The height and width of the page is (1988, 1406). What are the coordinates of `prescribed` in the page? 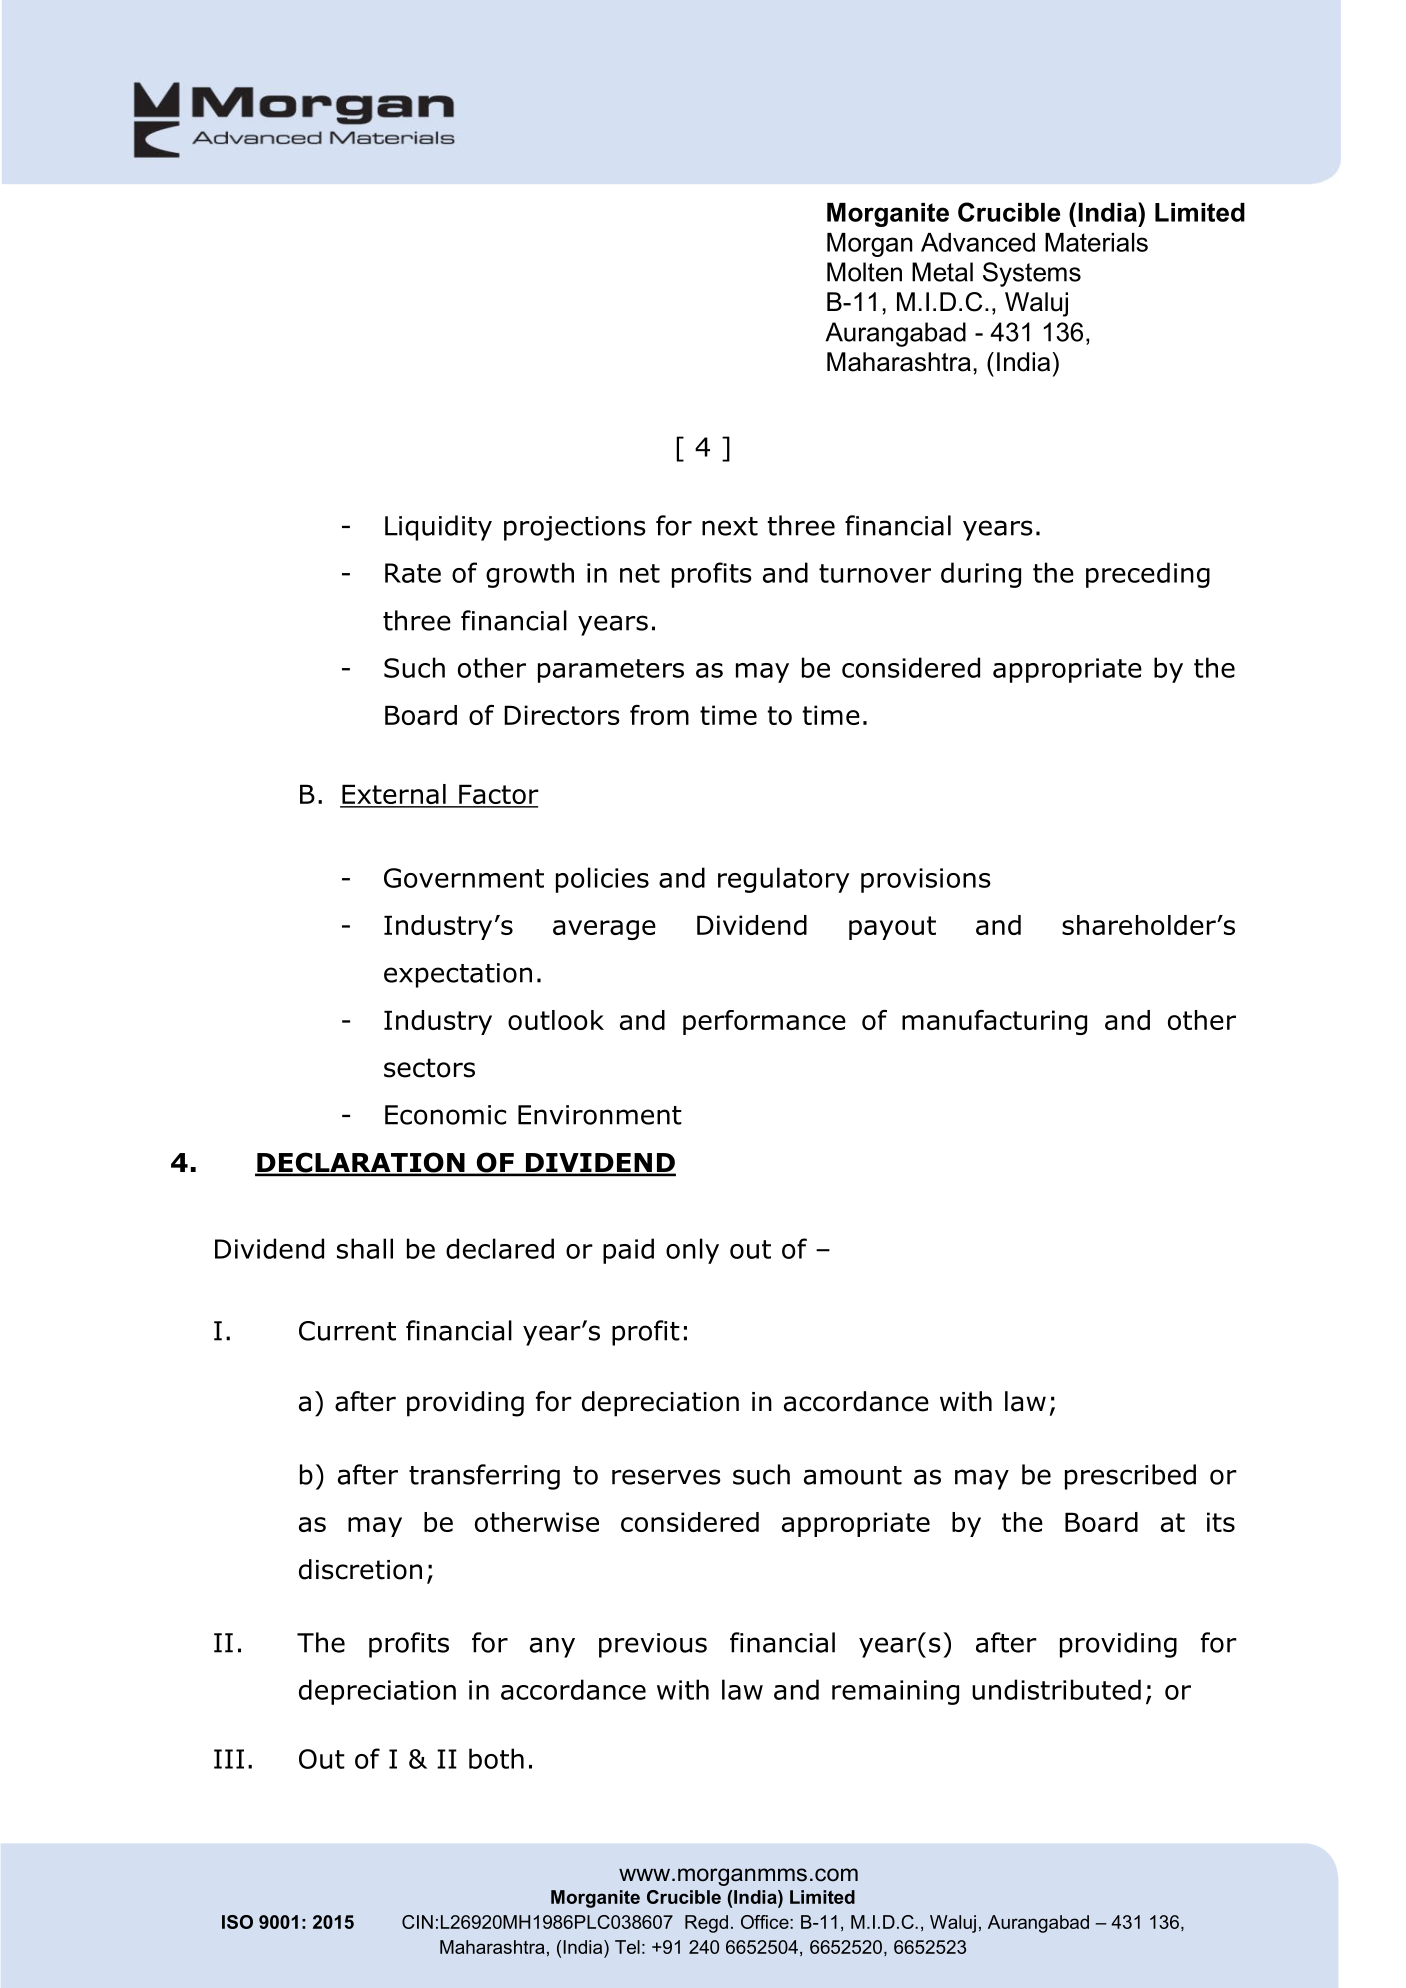 It's located at (1130, 1477).
